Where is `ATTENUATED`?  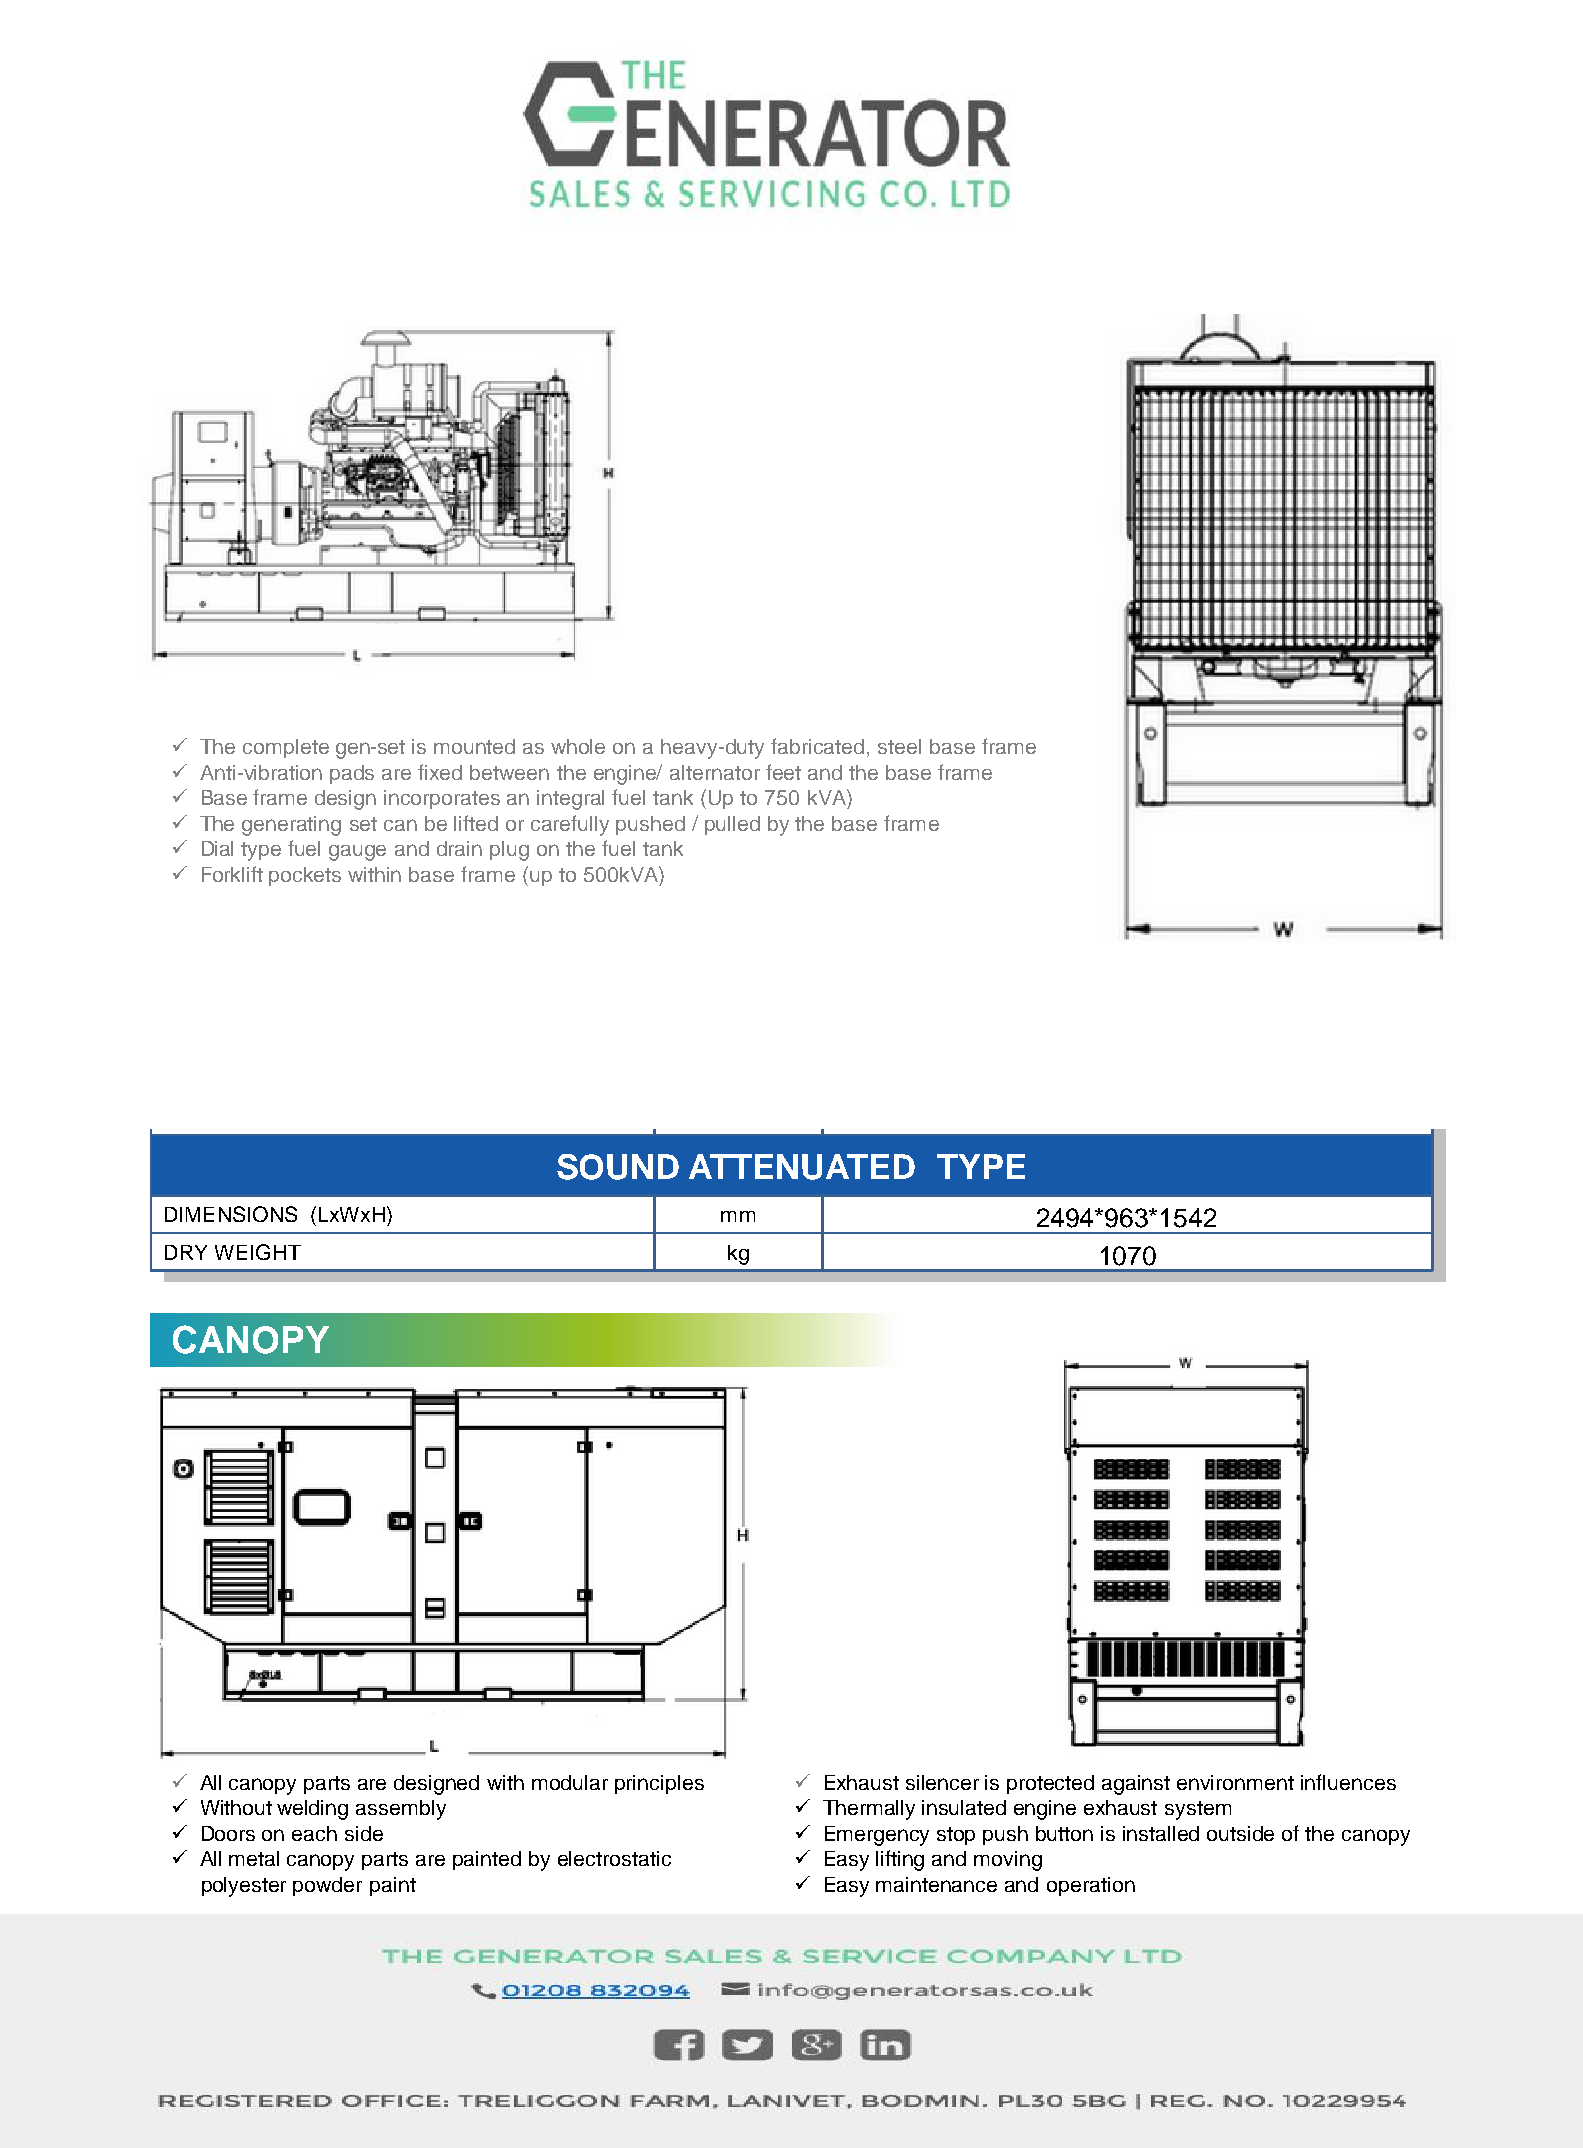
ATTENUATED is located at coordinates (802, 1167).
